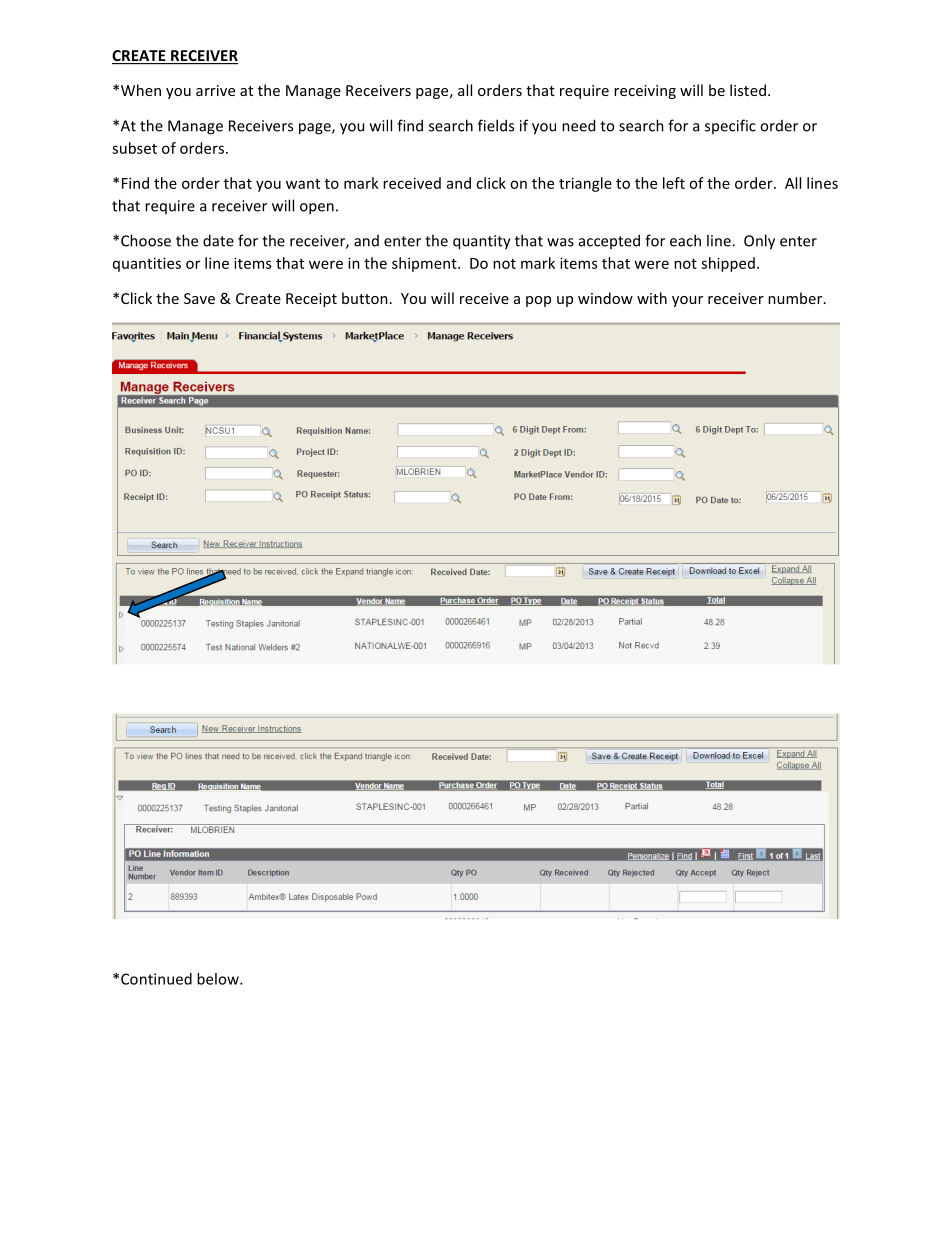  I want to click on your, so click(687, 301).
